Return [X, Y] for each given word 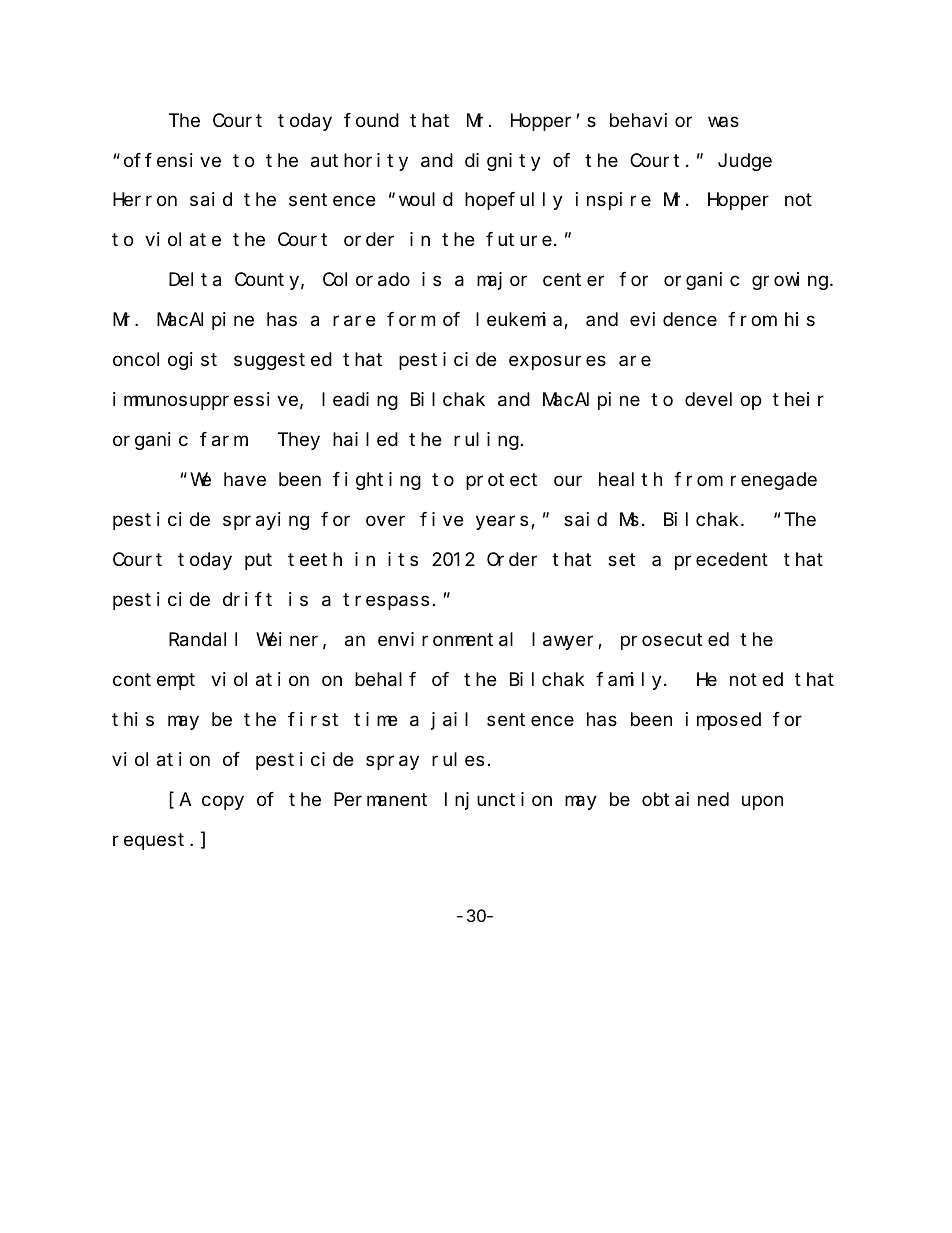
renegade [774, 481]
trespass [386, 602]
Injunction [498, 801]
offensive [172, 160]
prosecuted [675, 641]
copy [223, 803]
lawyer [565, 641]
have [245, 480]
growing [791, 281]
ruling [486, 441]
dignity [503, 162]
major [502, 281]
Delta [195, 280]
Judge [745, 162]
